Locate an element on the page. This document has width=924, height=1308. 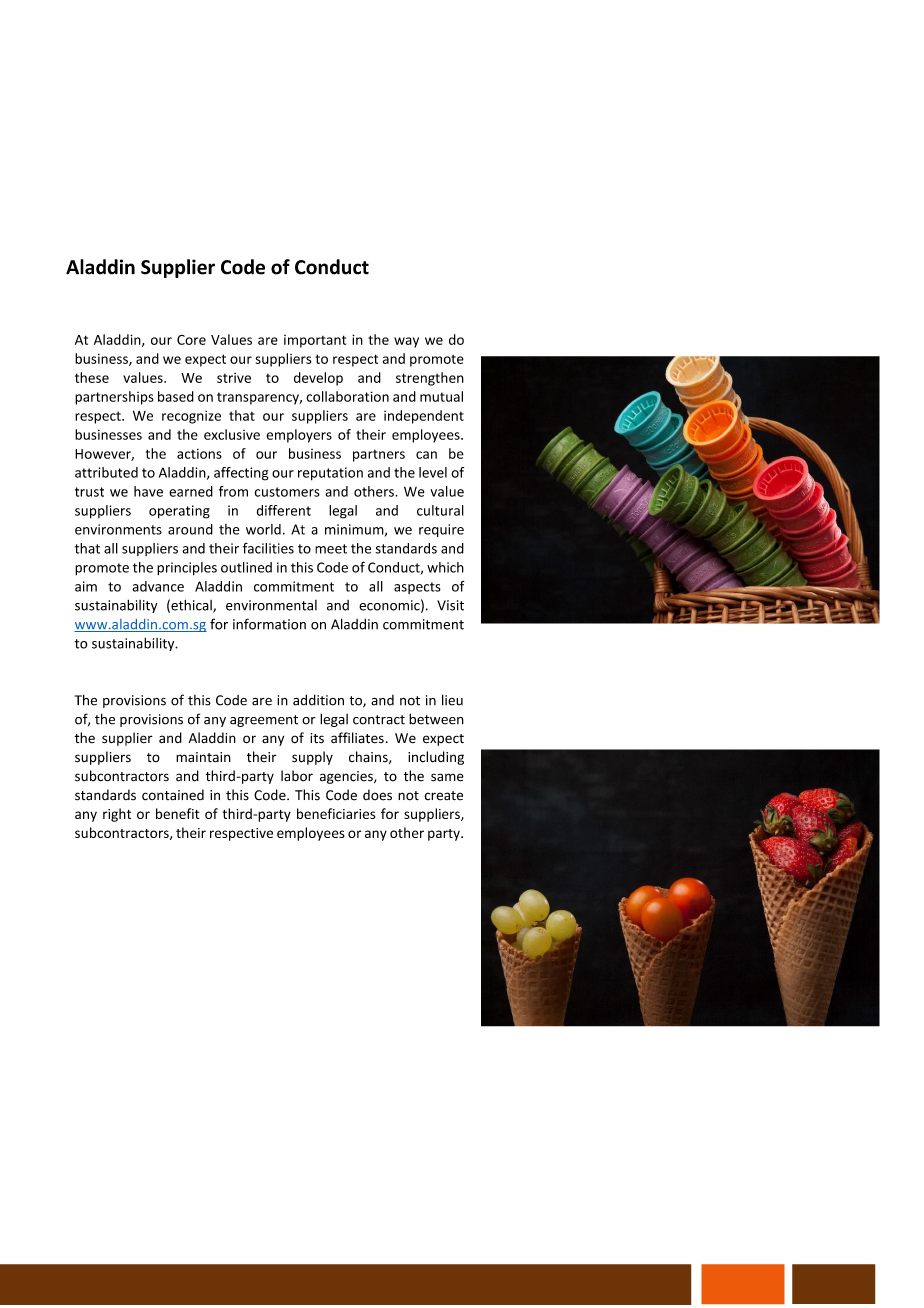
important is located at coordinates (315, 341).
